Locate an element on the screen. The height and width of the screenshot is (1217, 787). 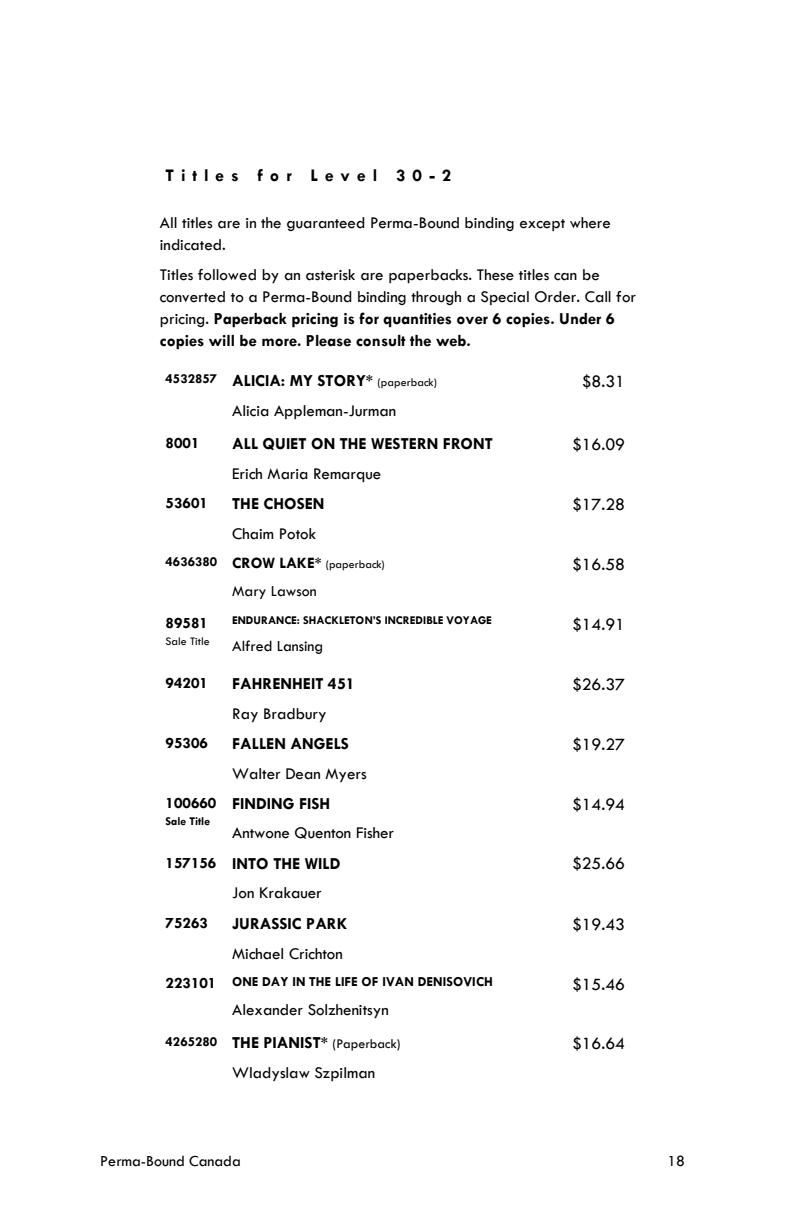
Canada is located at coordinates (214, 1161).
